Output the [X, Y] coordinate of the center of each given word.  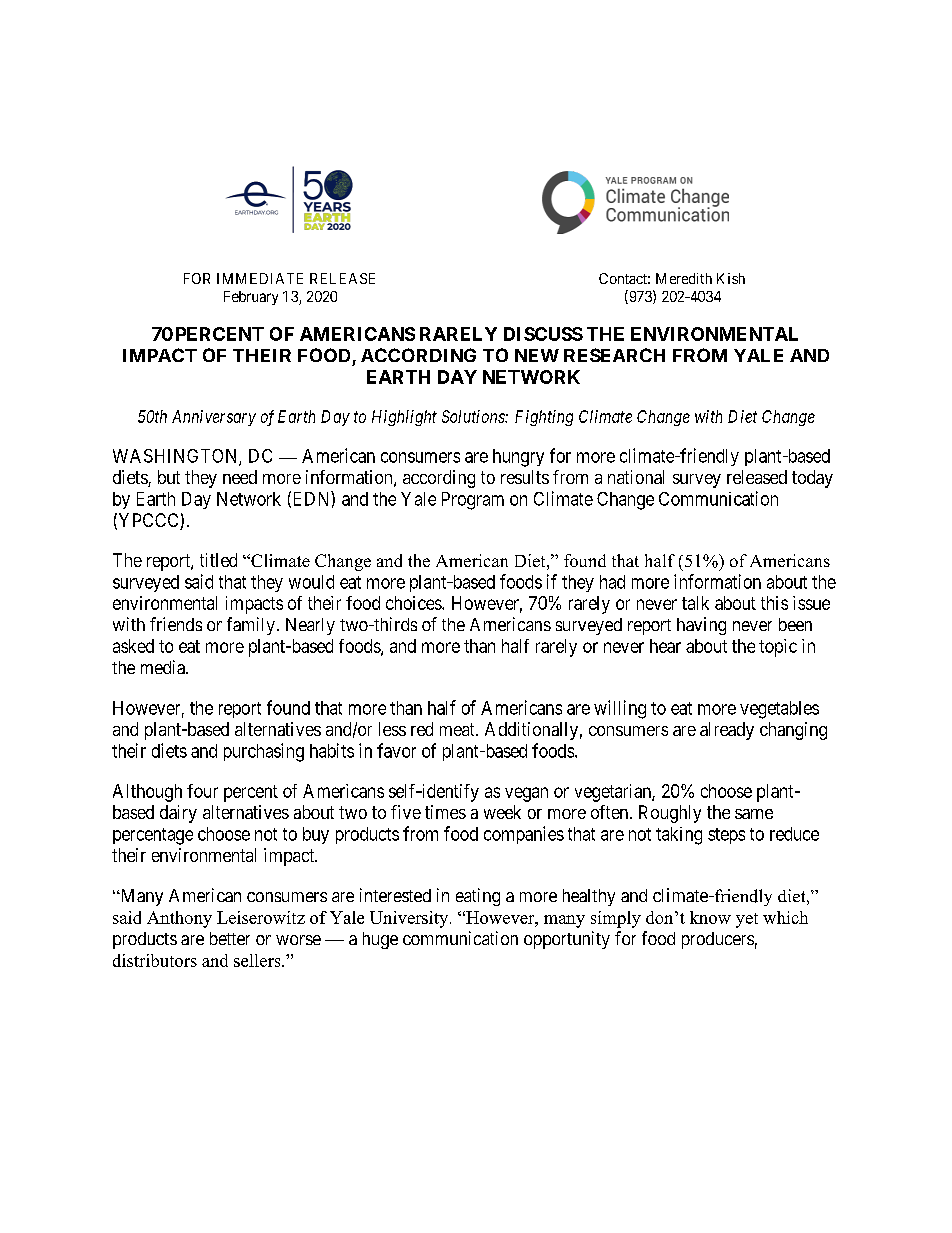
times [445, 812]
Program [473, 501]
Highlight [404, 418]
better [230, 938]
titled [218, 560]
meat [458, 729]
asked [133, 646]
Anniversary [214, 418]
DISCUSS [543, 334]
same [754, 814]
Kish [731, 278]
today [812, 479]
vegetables [779, 710]
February [251, 298]
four [202, 791]
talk [695, 603]
